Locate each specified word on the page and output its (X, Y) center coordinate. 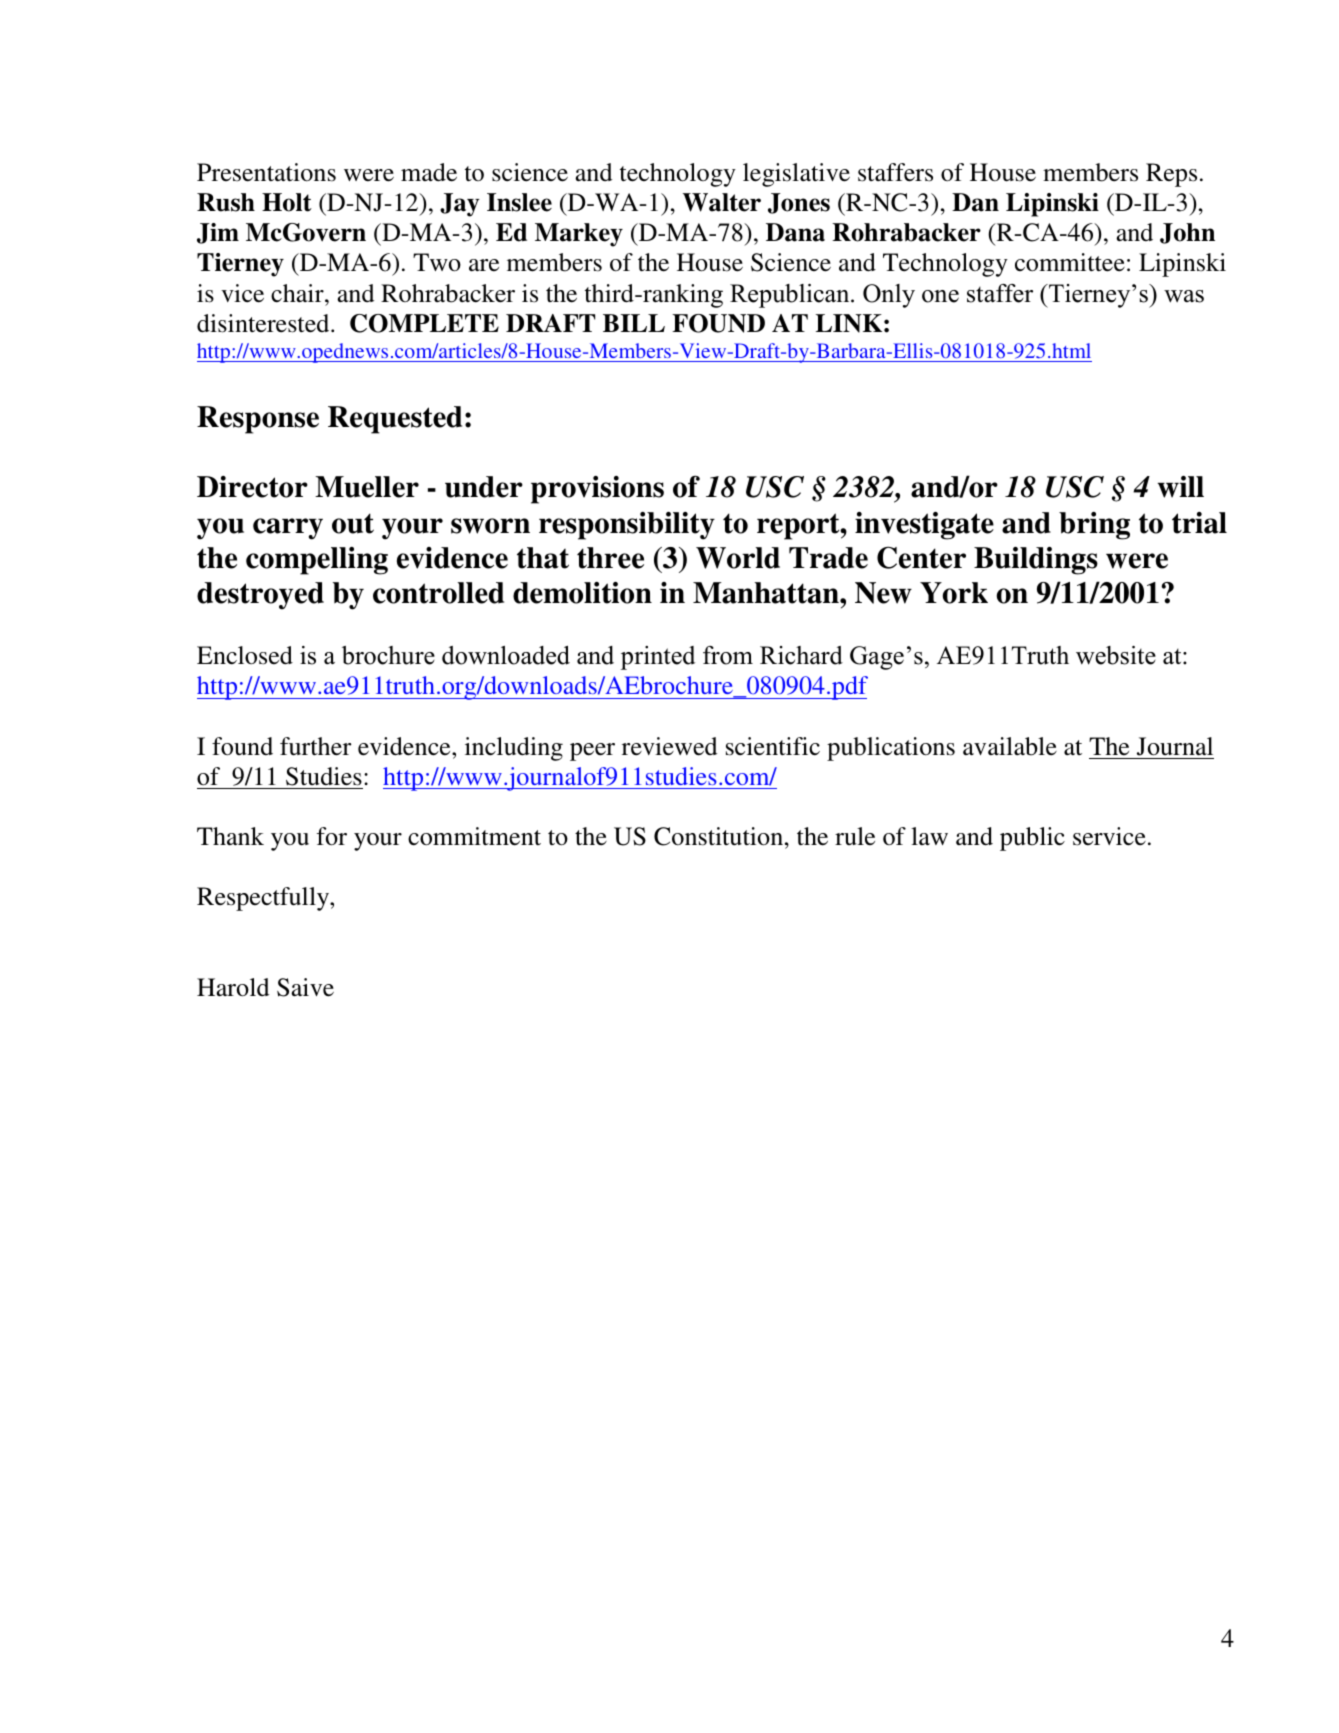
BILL (634, 323)
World (738, 558)
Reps (1171, 175)
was (1184, 296)
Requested (395, 420)
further (315, 746)
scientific (773, 746)
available (1010, 746)
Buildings (1036, 561)
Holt (287, 202)
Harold (233, 987)
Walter (722, 202)
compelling (317, 561)
